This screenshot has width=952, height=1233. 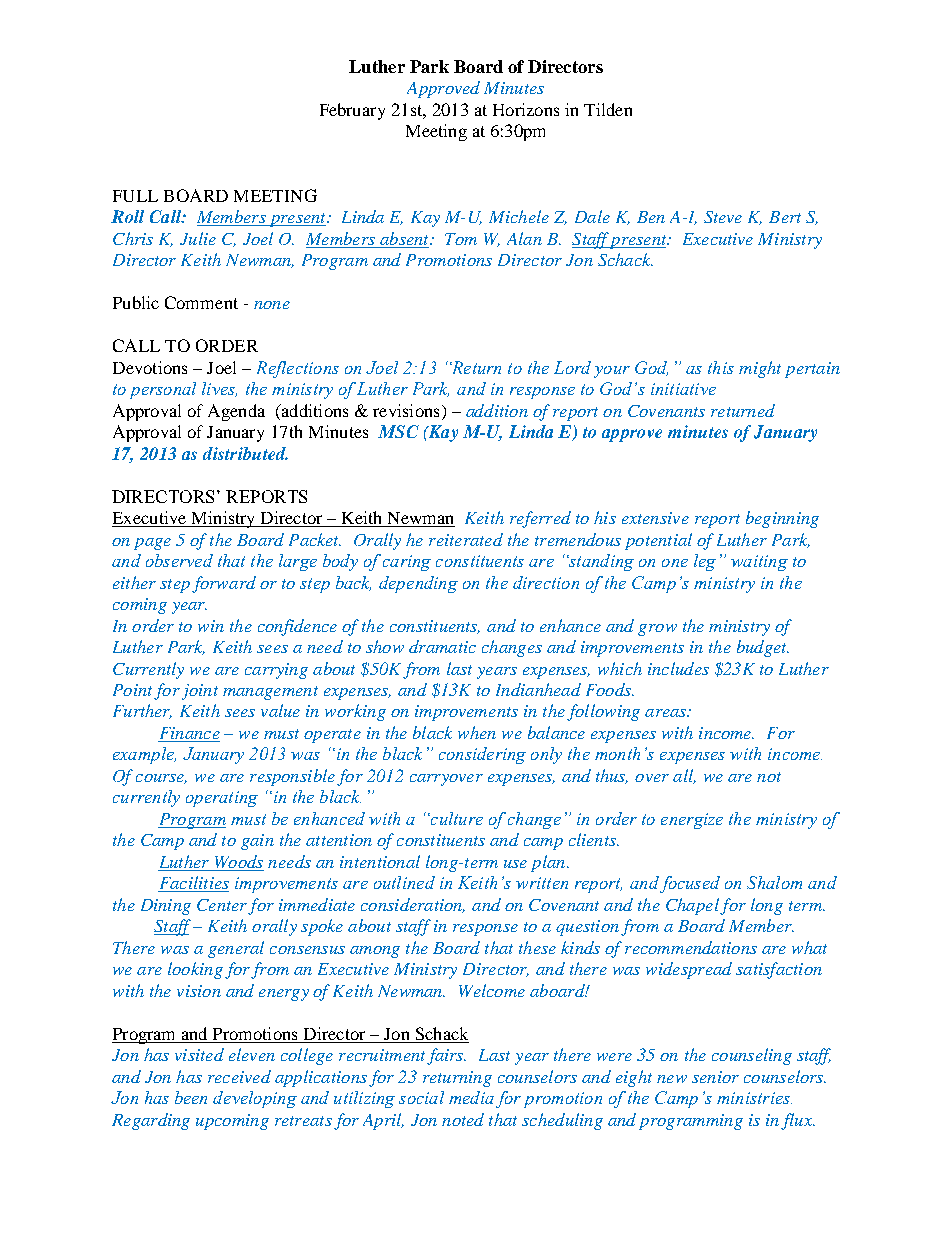 What do you see at coordinates (224, 584) in the screenshot?
I see `forward` at bounding box center [224, 584].
